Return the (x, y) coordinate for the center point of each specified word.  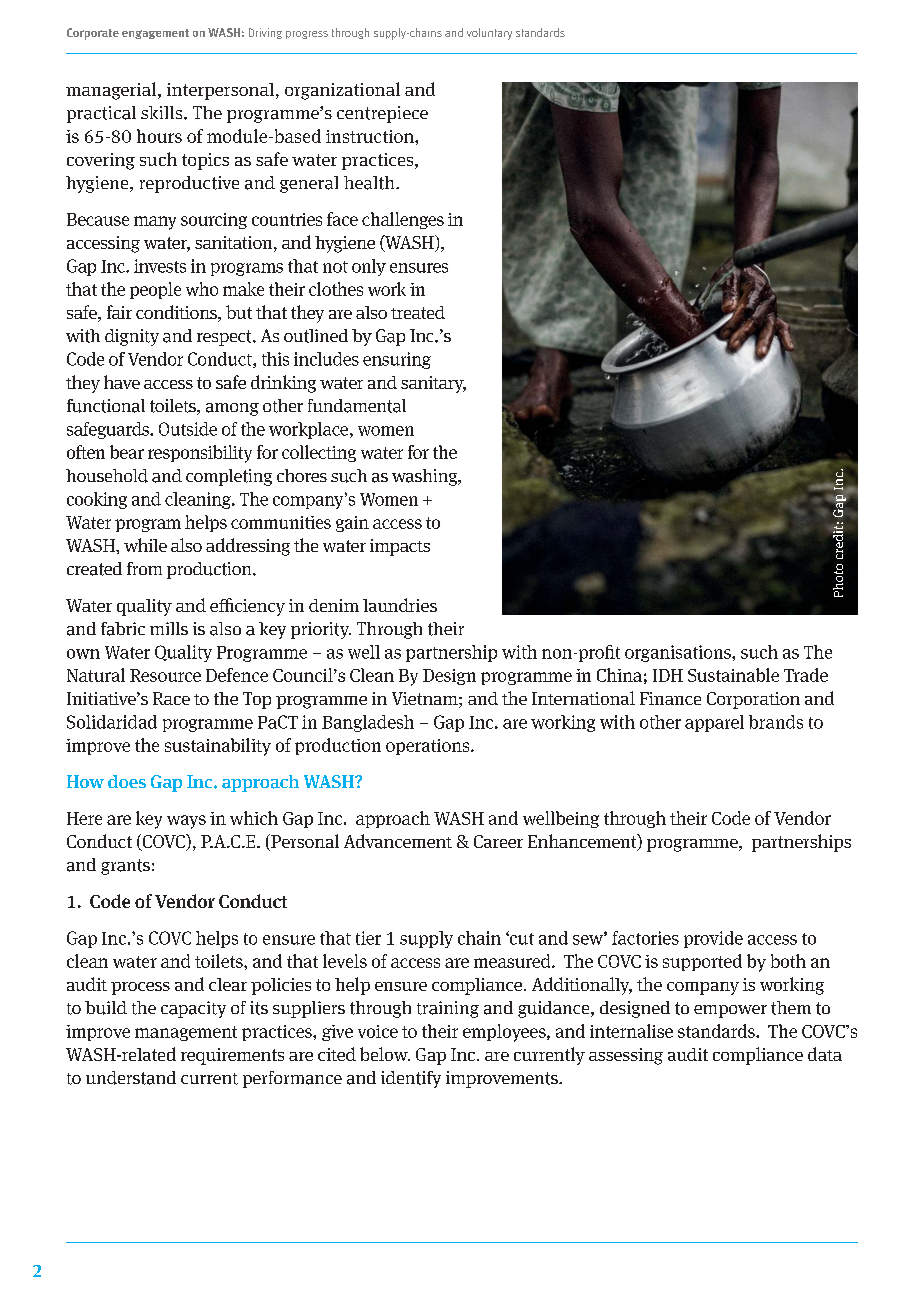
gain (352, 524)
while (145, 545)
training (448, 1009)
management (186, 1033)
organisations (679, 653)
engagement (155, 34)
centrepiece (382, 114)
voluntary (489, 34)
